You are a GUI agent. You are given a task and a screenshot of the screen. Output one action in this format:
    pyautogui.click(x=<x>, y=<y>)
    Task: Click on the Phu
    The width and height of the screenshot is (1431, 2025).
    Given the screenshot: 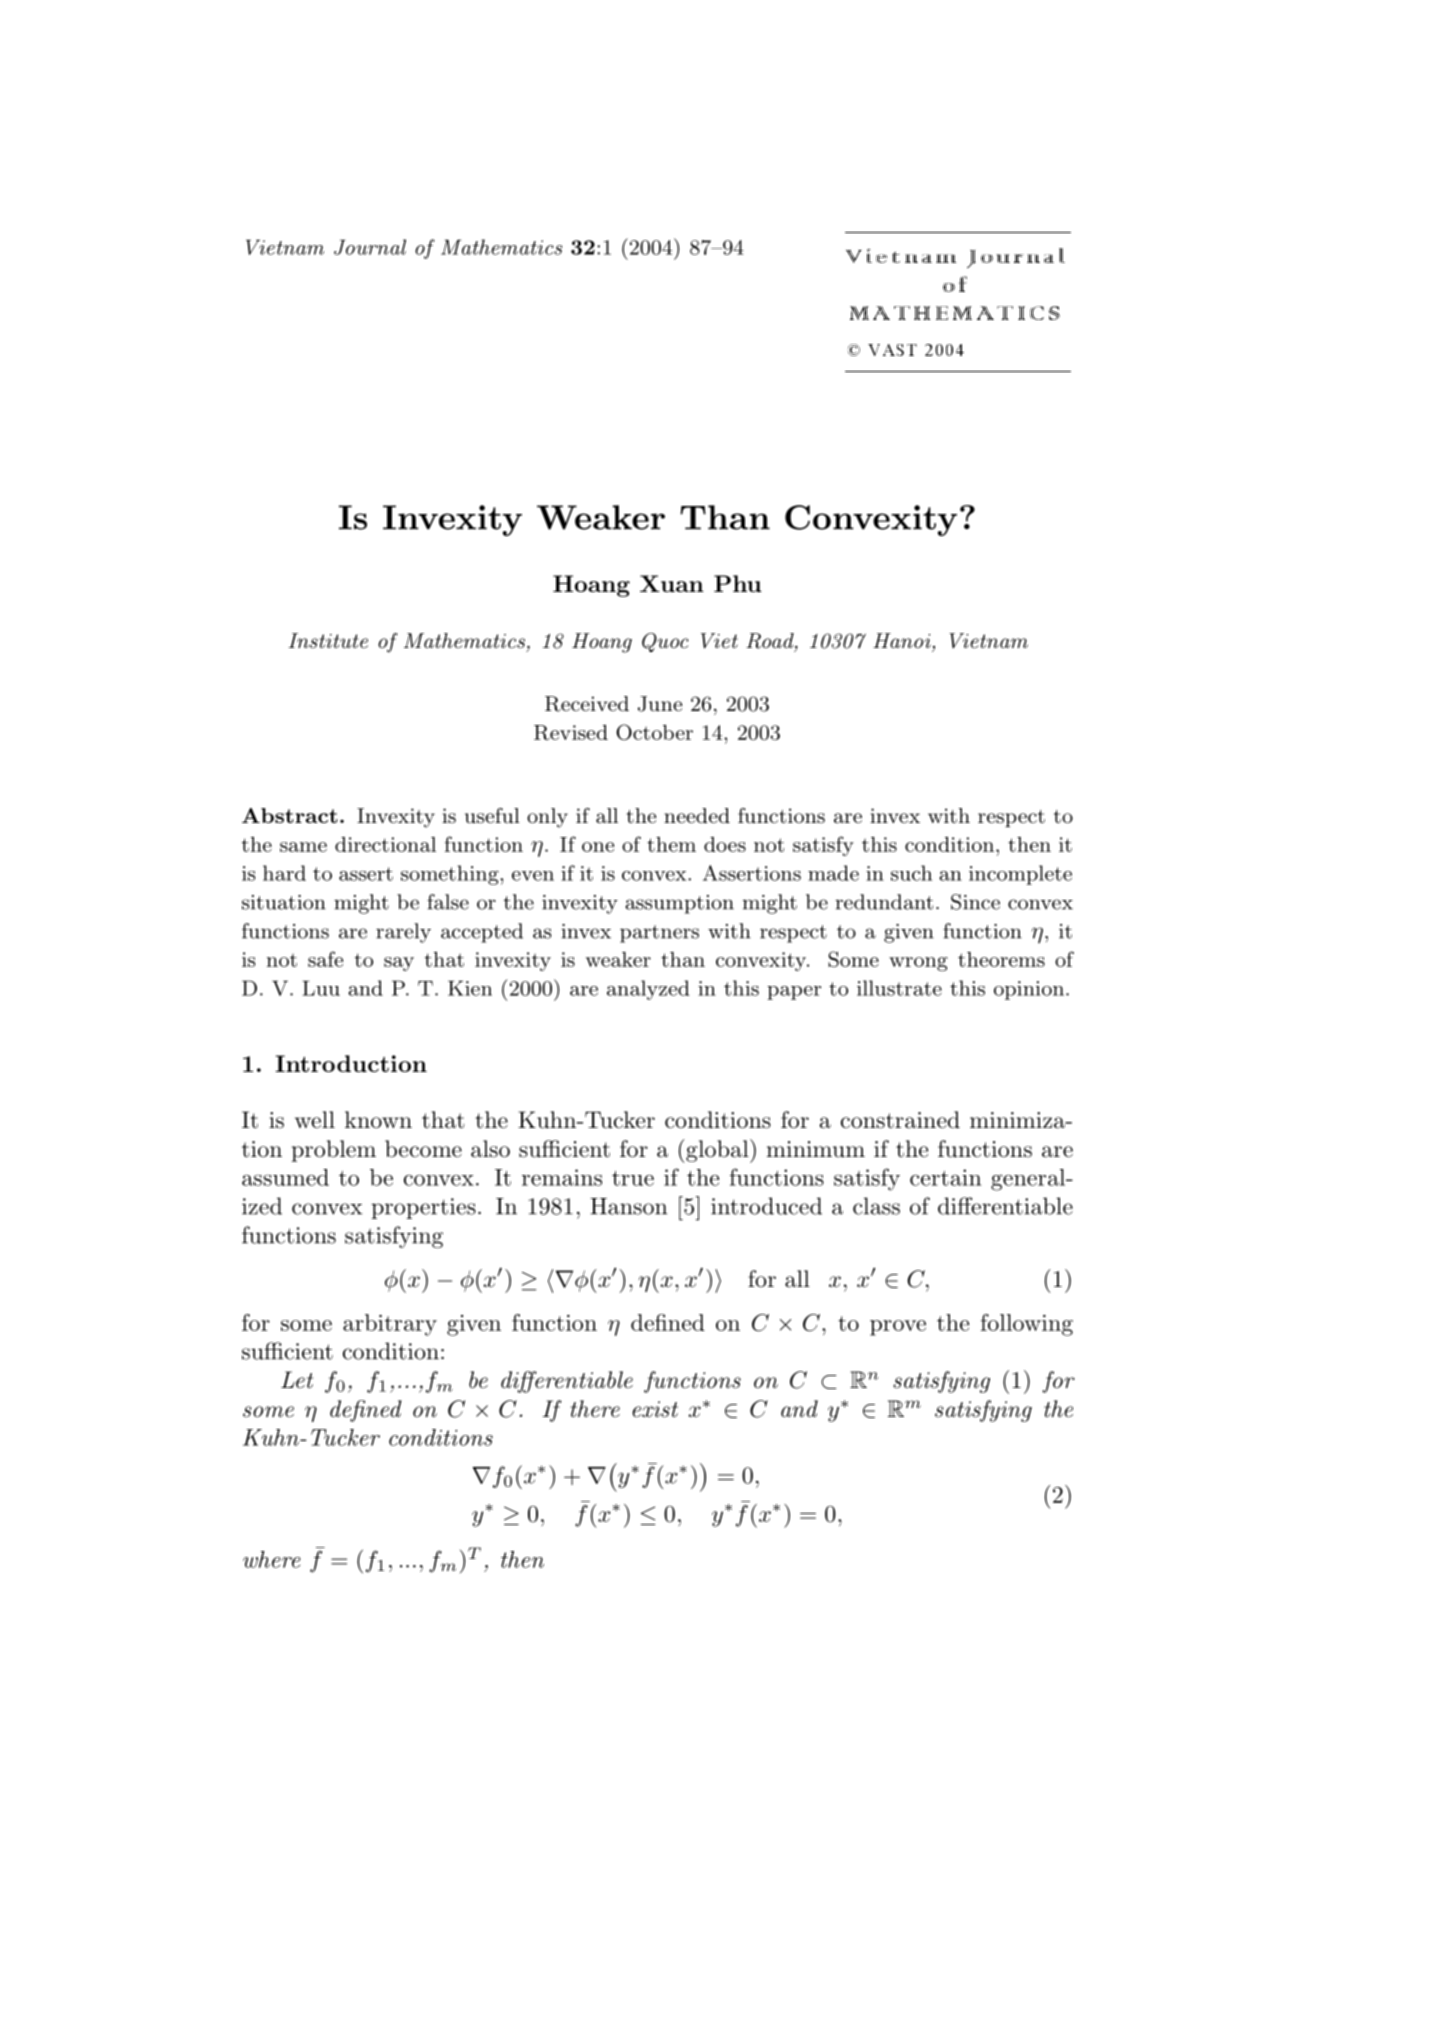 What is the action you would take?
    pyautogui.click(x=738, y=583)
